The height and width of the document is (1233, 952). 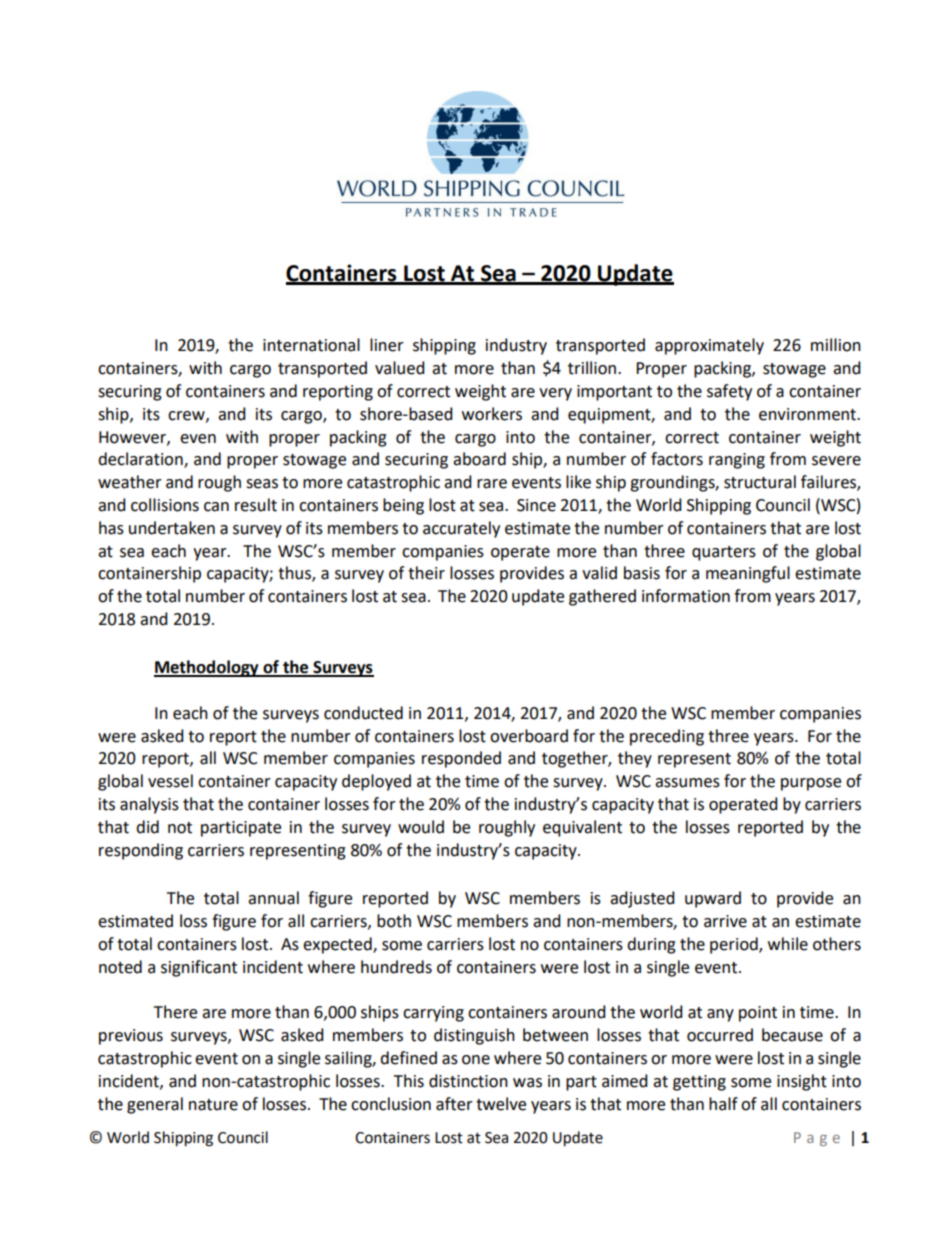 What do you see at coordinates (667, 737) in the document?
I see `preceding` at bounding box center [667, 737].
